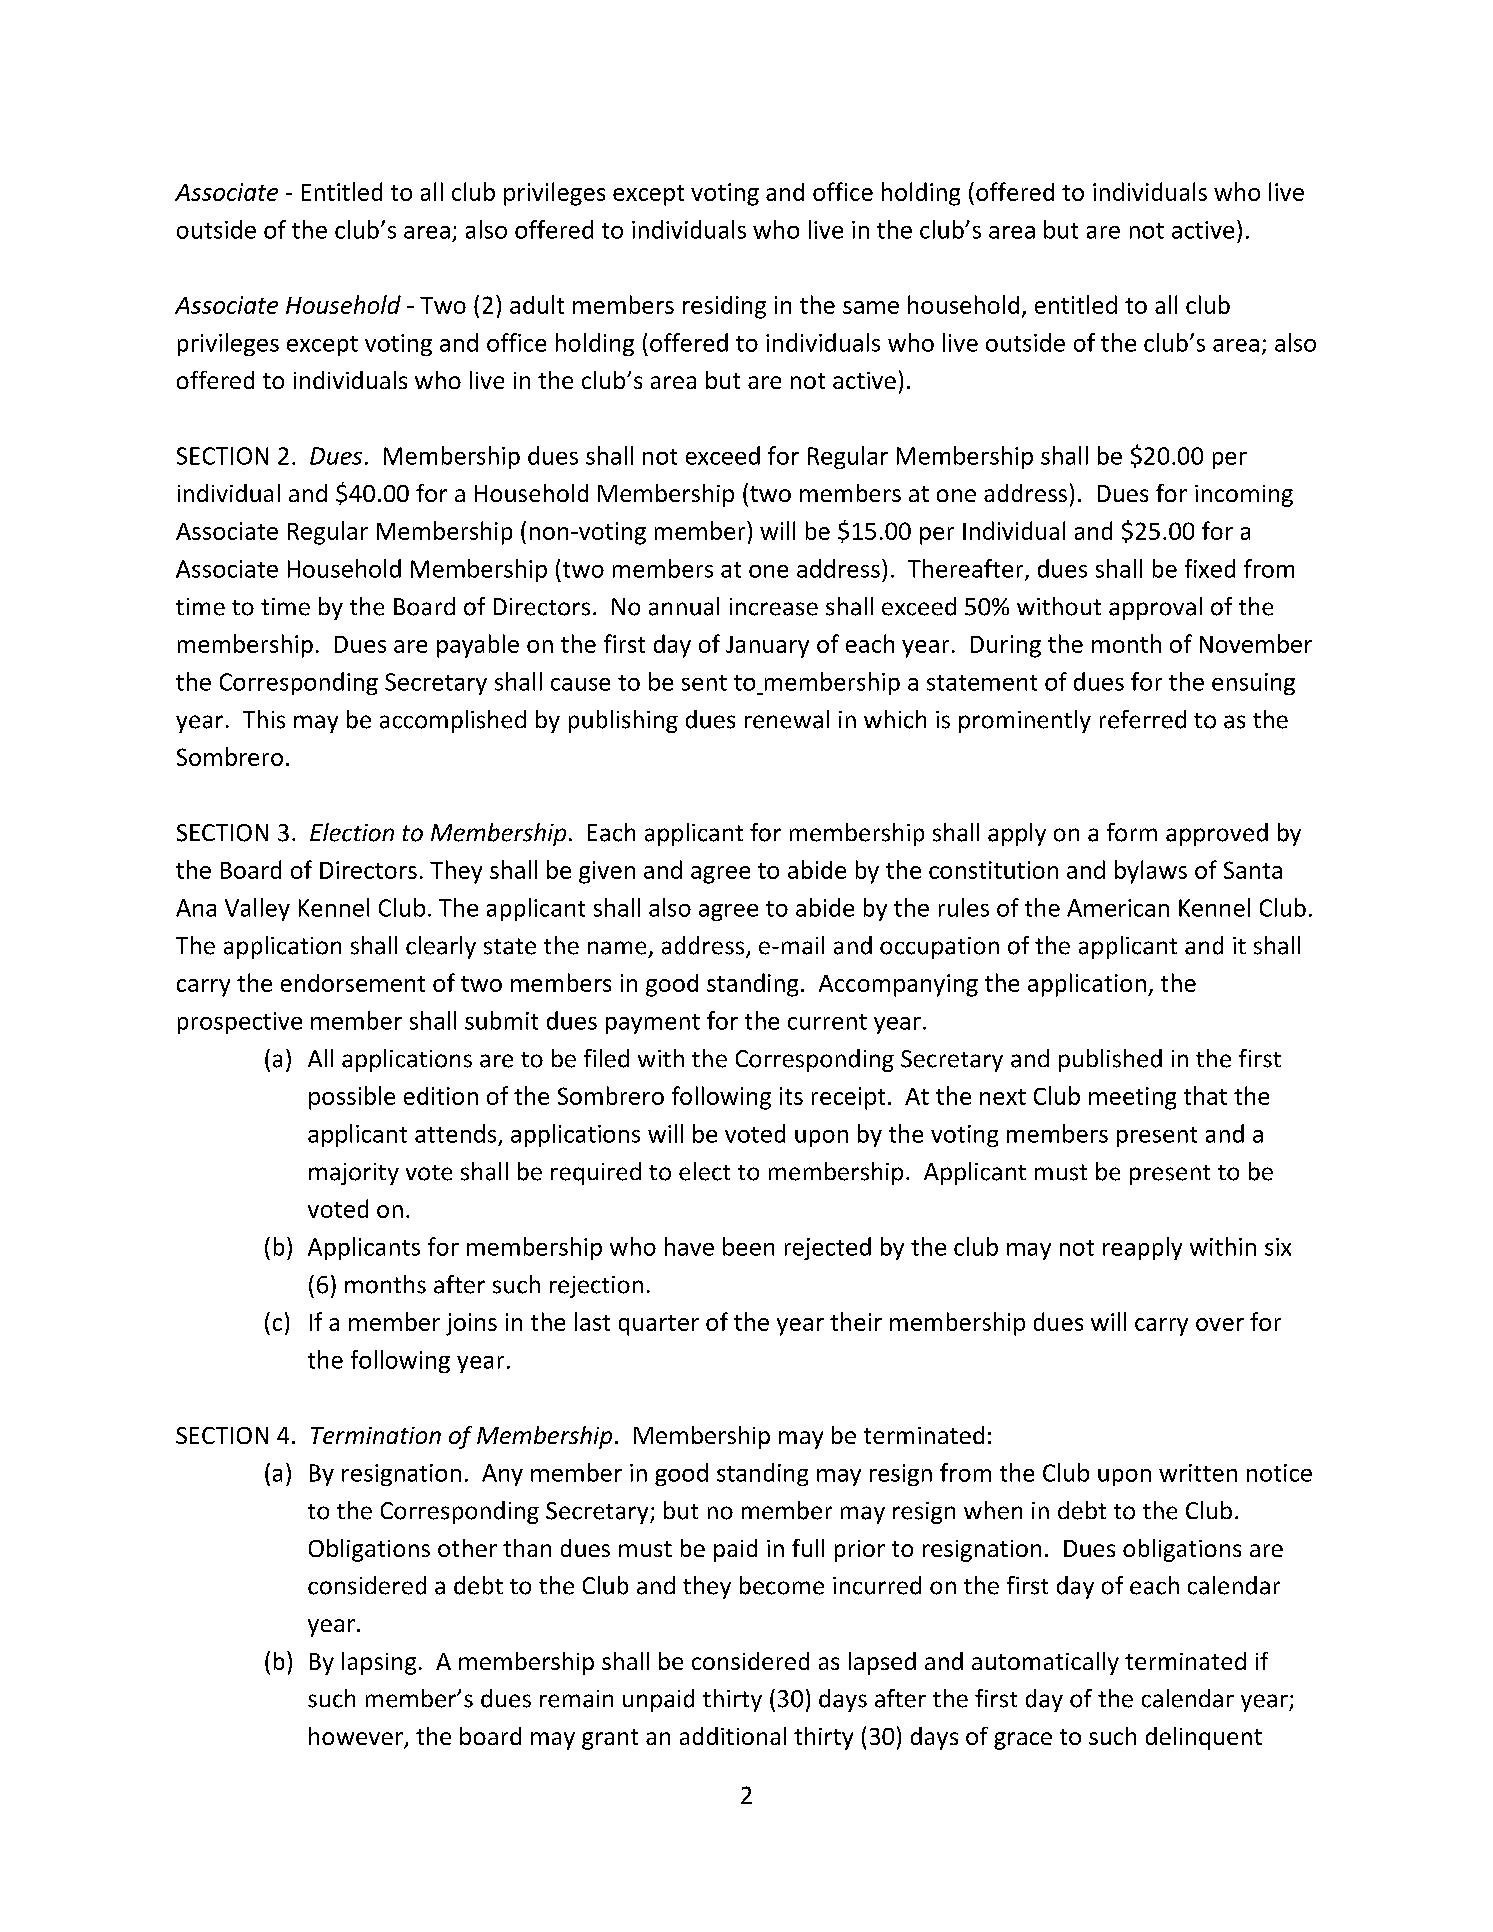  What do you see at coordinates (1132, 832) in the document?
I see `form` at bounding box center [1132, 832].
